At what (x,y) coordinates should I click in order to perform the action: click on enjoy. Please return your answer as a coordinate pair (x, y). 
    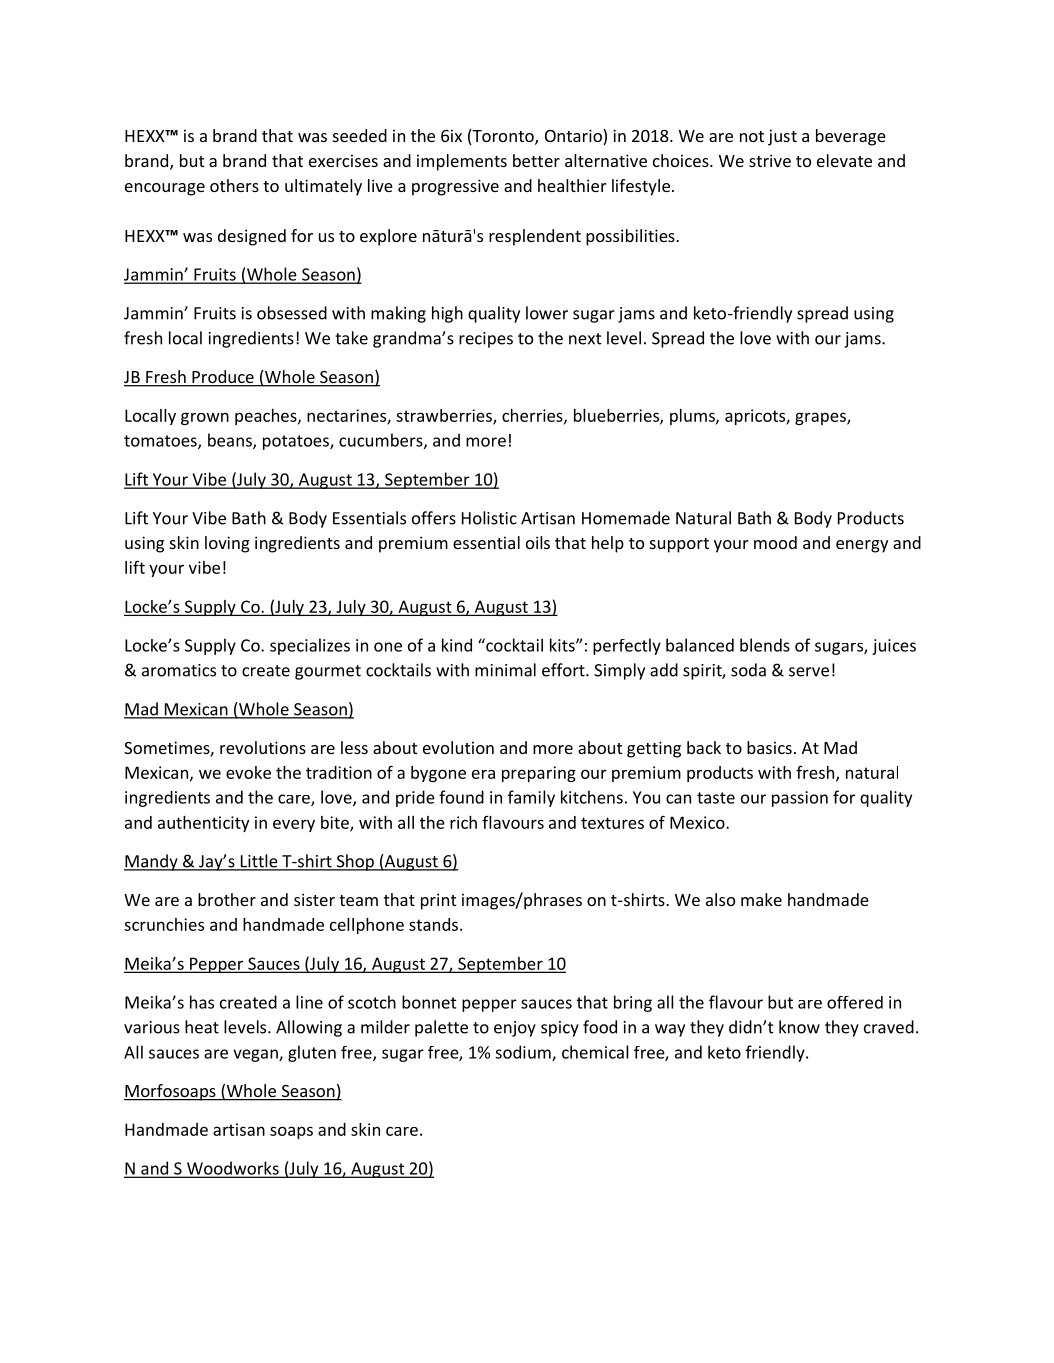
    Looking at the image, I should click on (515, 1029).
